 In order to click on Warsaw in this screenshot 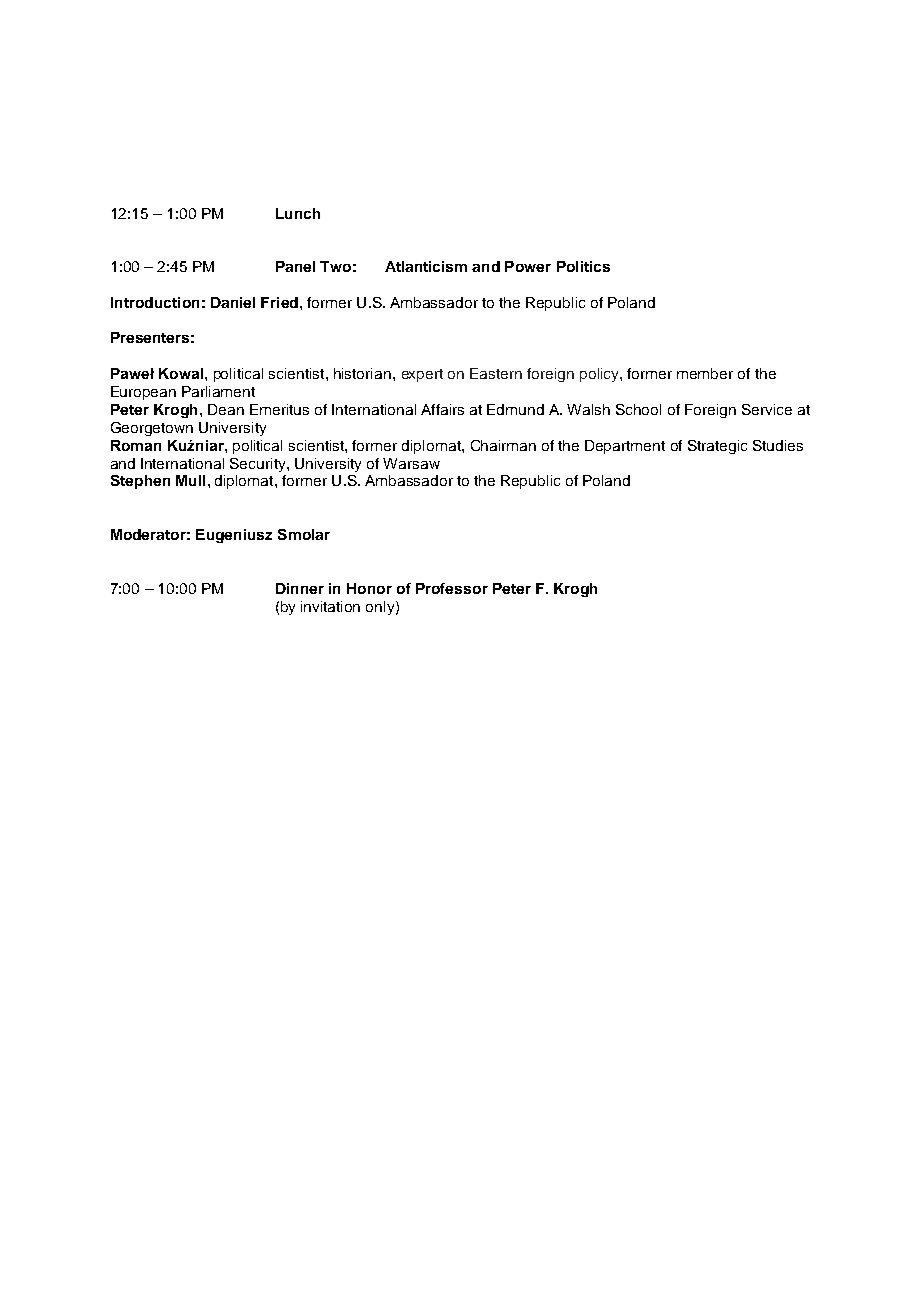, I will do `click(411, 463)`.
